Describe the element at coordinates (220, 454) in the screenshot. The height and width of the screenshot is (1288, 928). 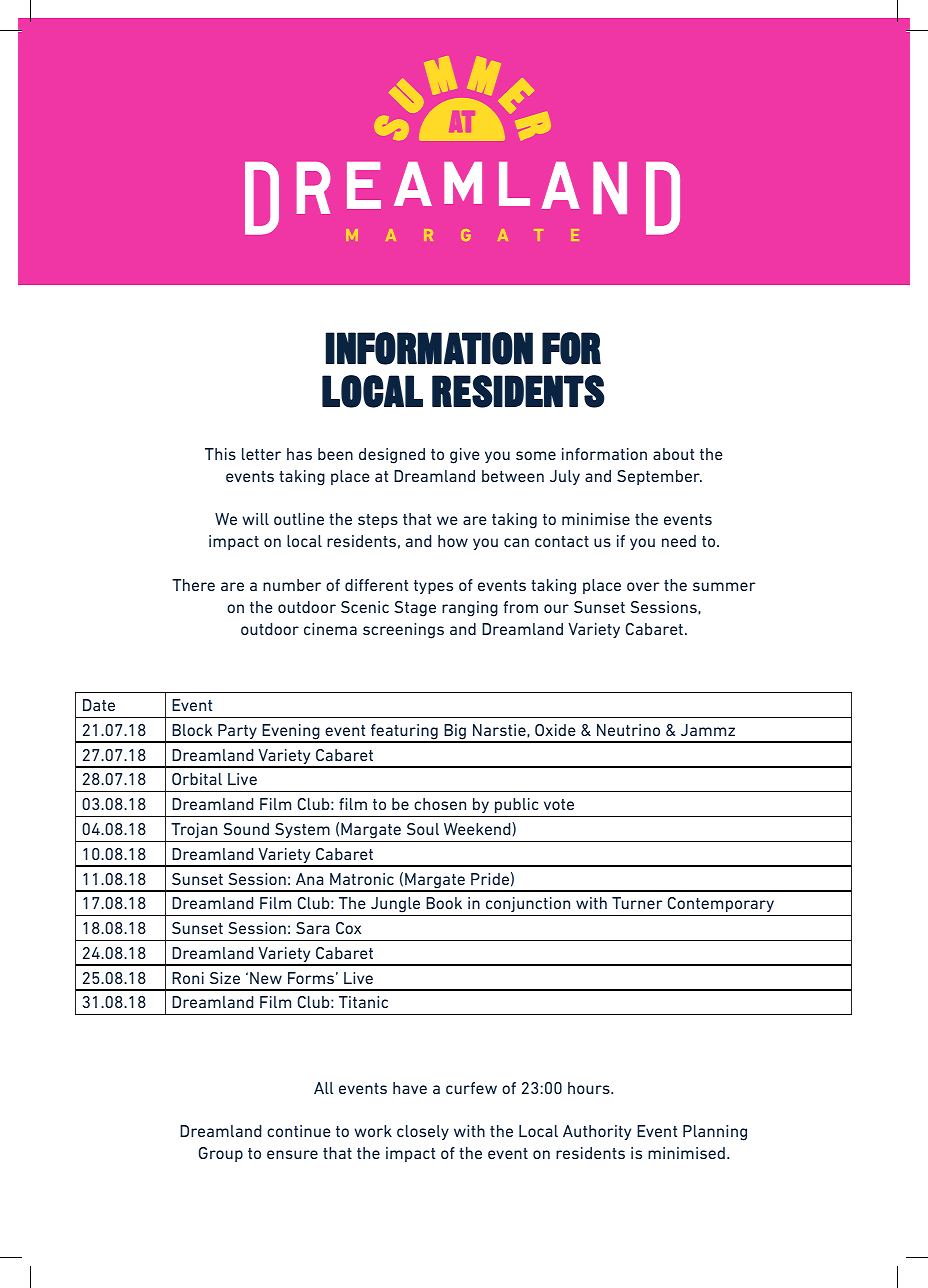
I see `This` at that location.
